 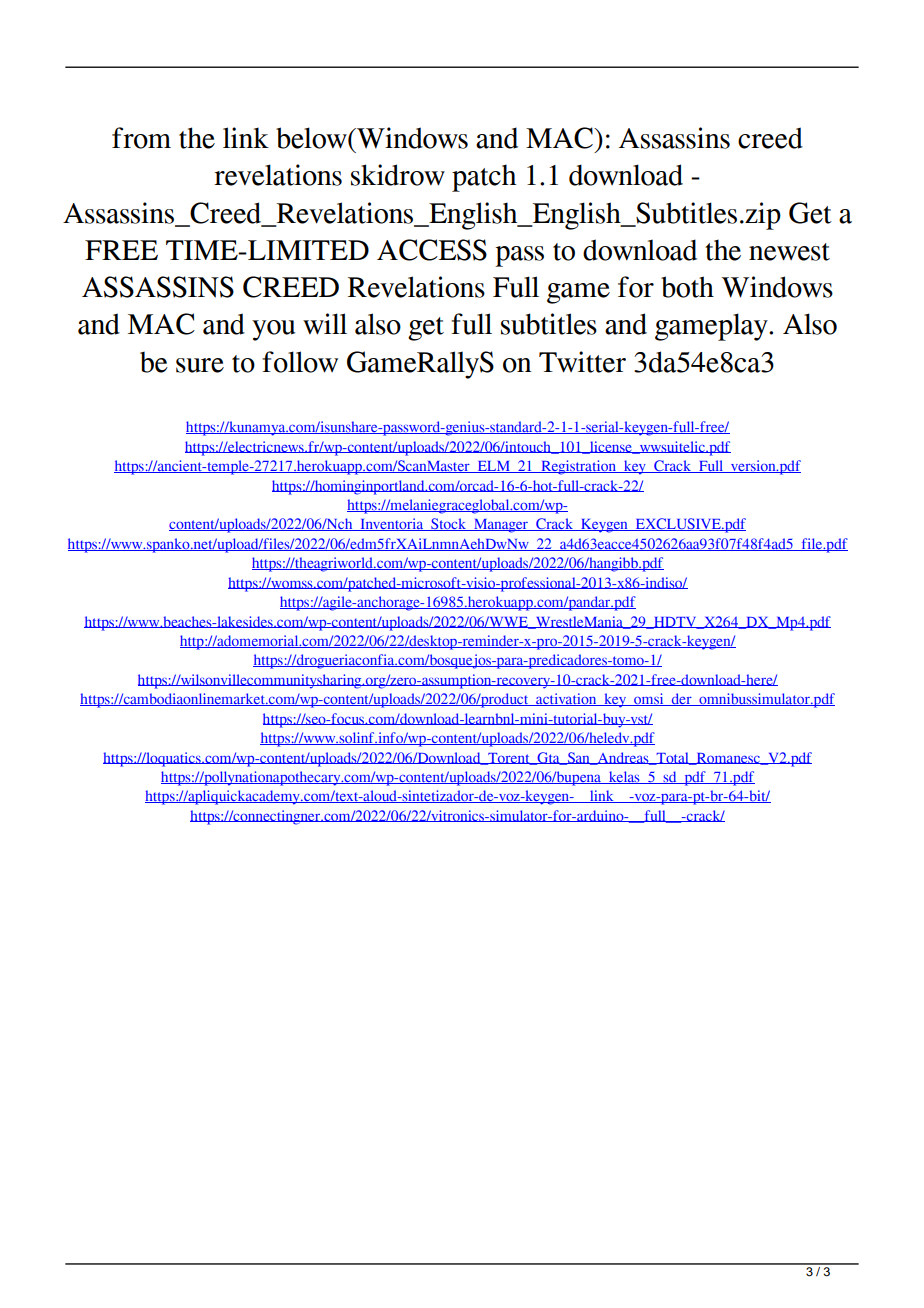 What do you see at coordinates (141, 138) in the screenshot?
I see `from` at bounding box center [141, 138].
